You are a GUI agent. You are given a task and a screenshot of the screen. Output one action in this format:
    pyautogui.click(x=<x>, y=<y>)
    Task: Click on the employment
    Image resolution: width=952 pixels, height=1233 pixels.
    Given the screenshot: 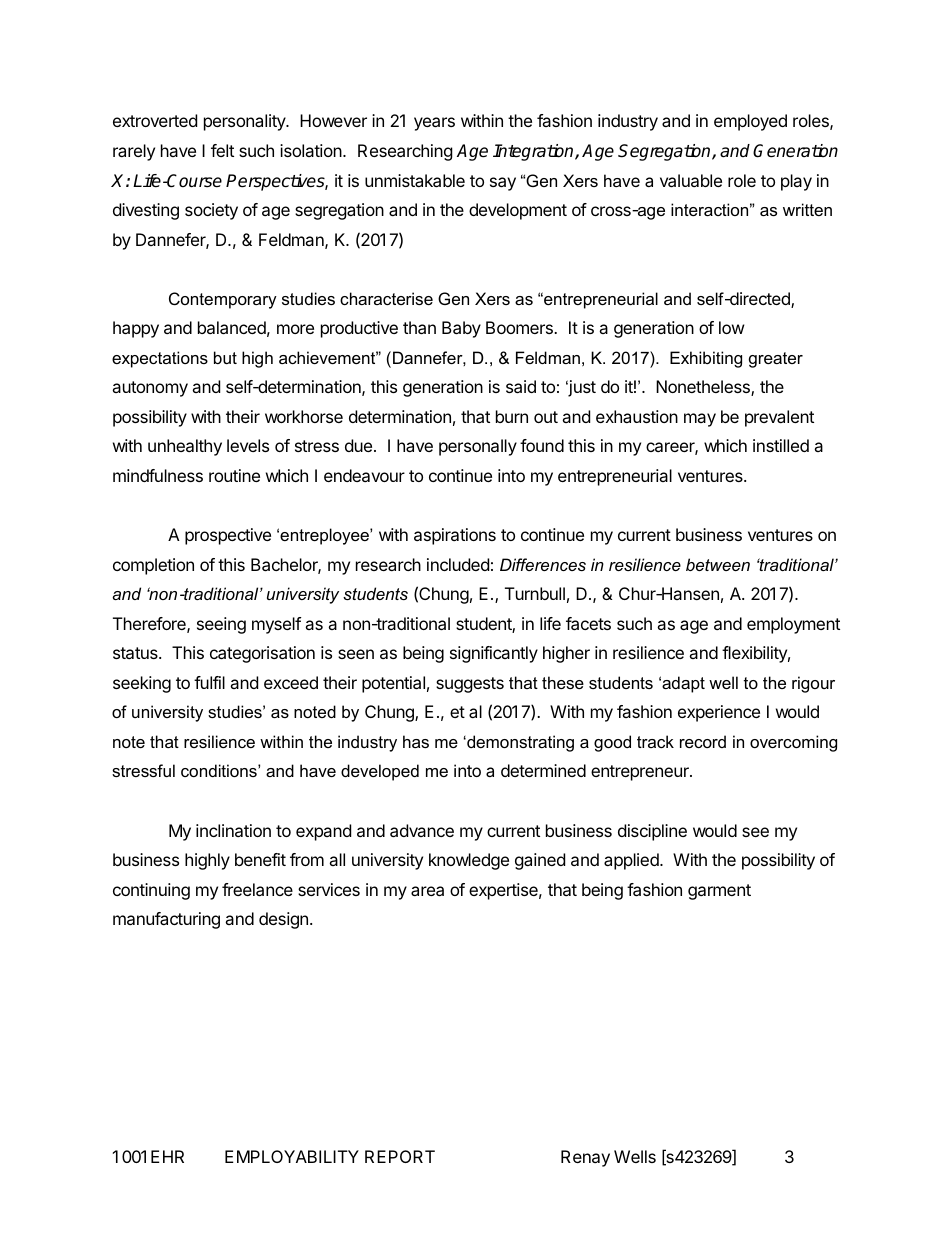 What is the action you would take?
    pyautogui.click(x=793, y=625)
